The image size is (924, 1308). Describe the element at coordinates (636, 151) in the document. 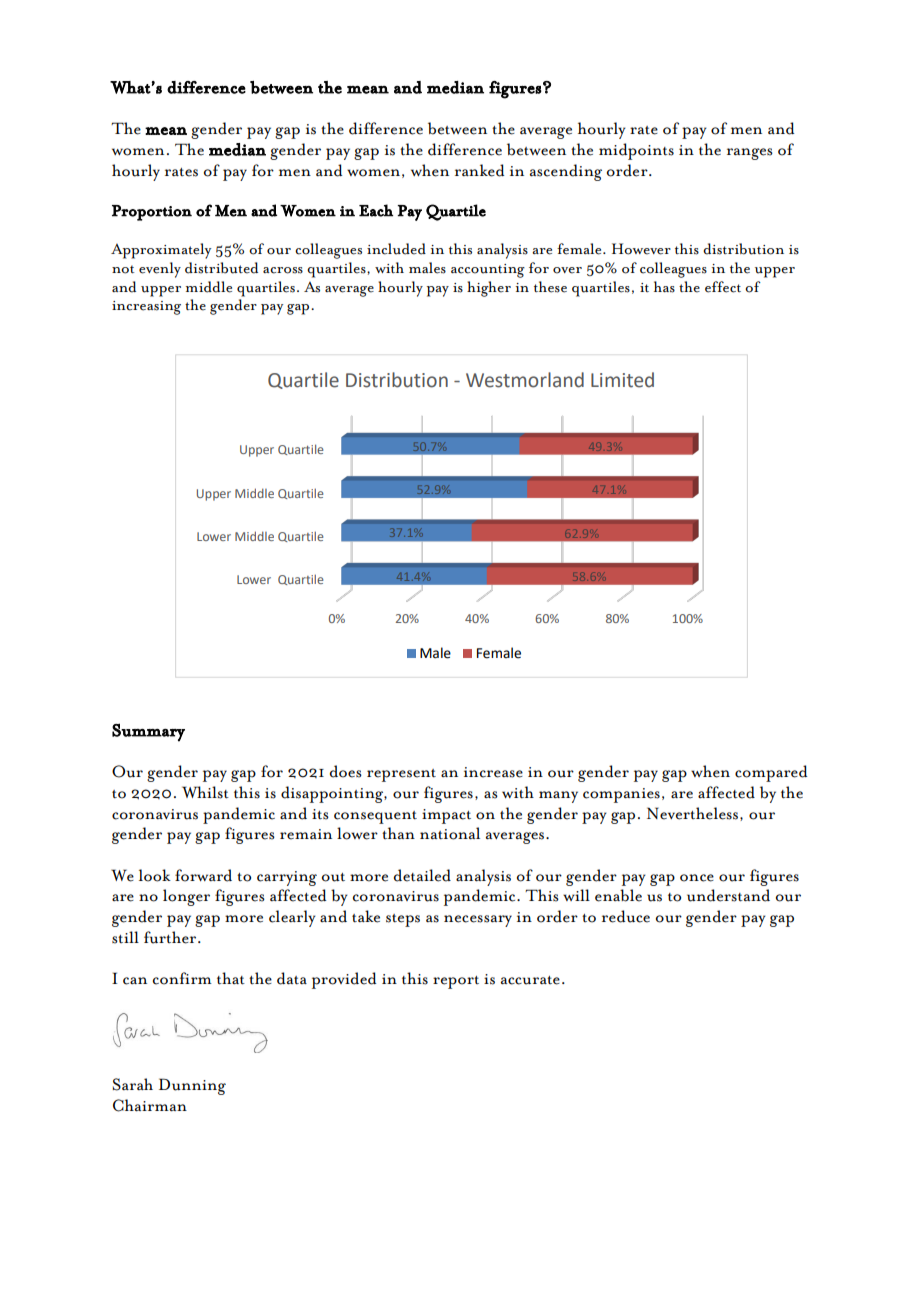

I see `midpoints` at that location.
